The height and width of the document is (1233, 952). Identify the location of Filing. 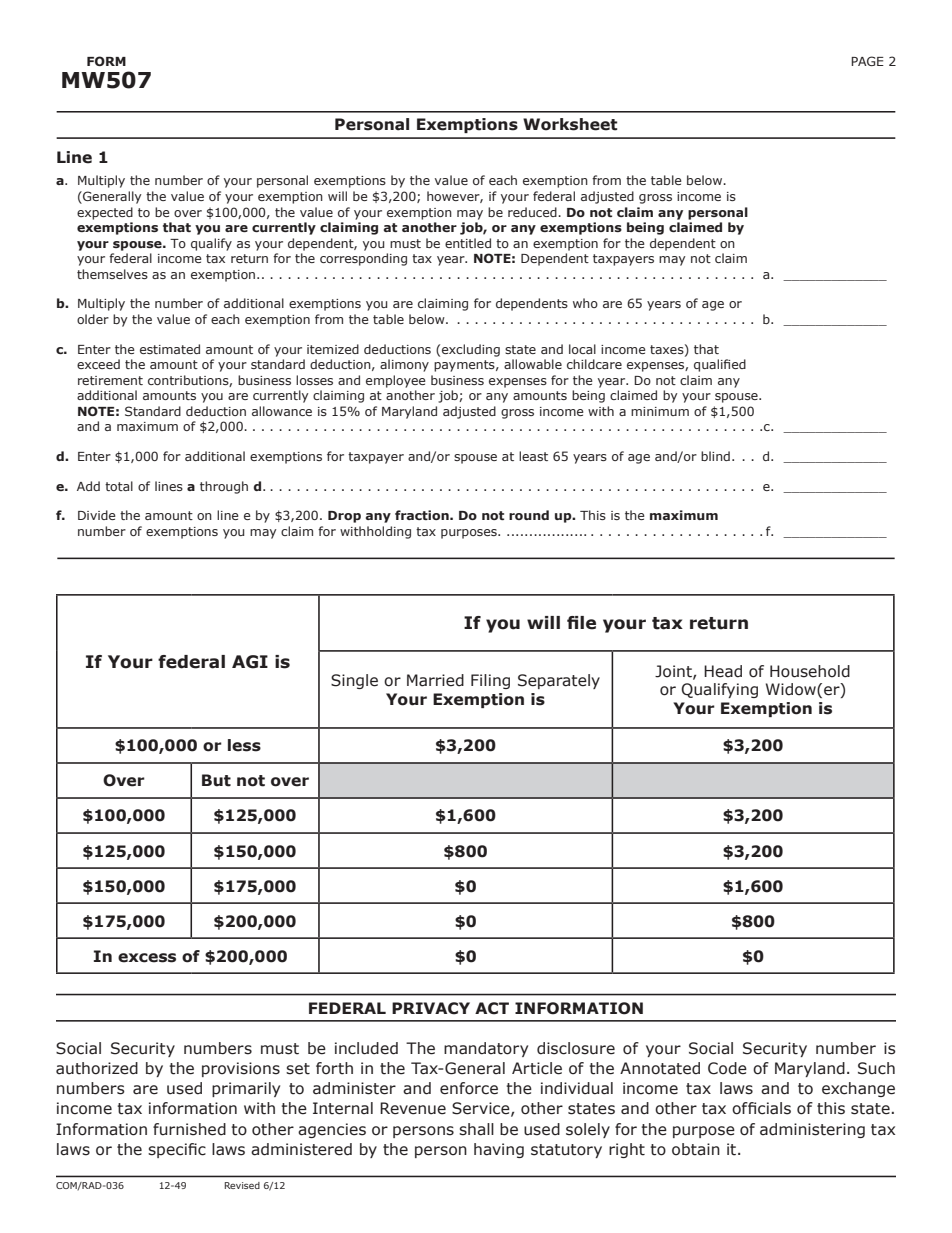
(490, 681).
